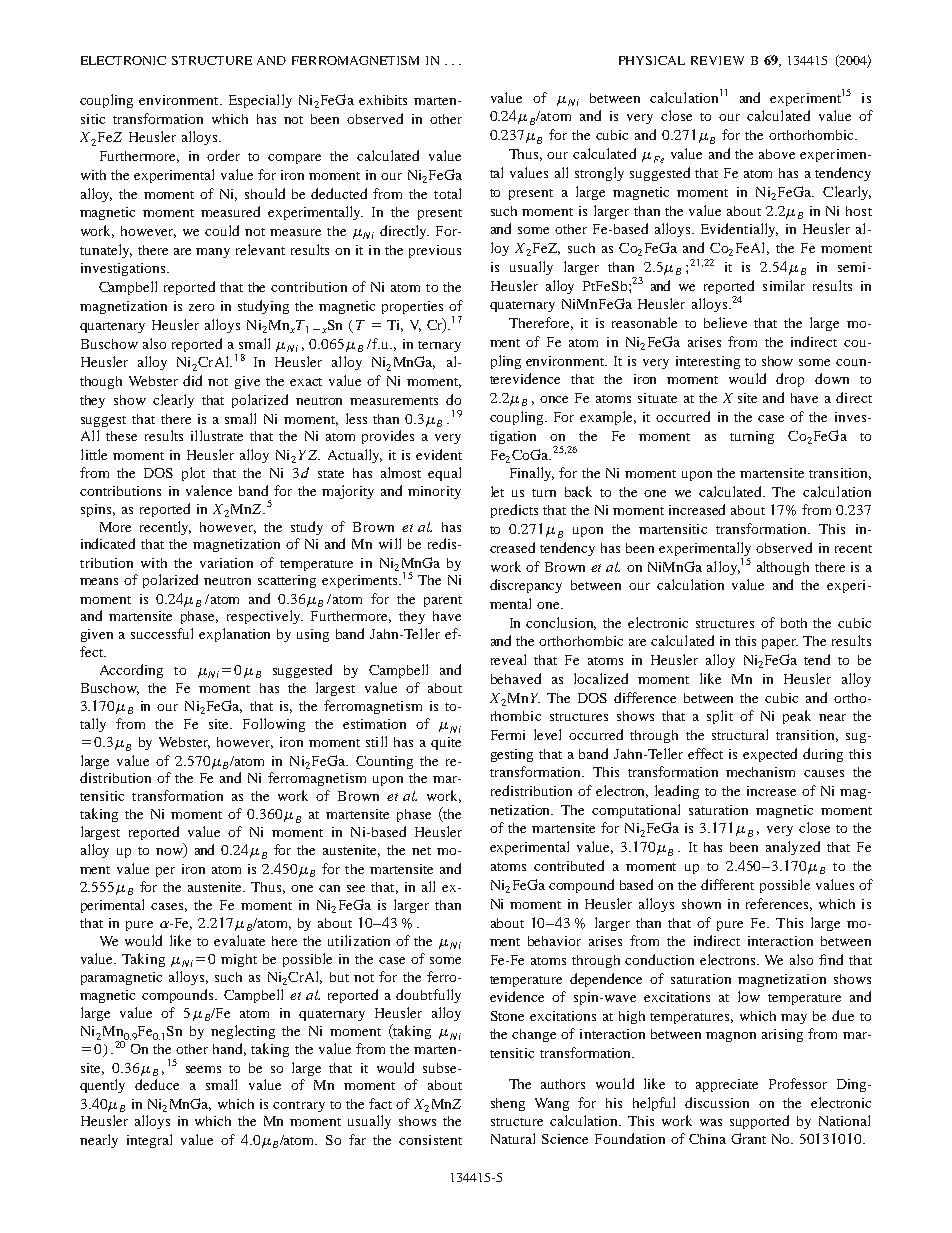  I want to click on causes, so click(824, 773).
